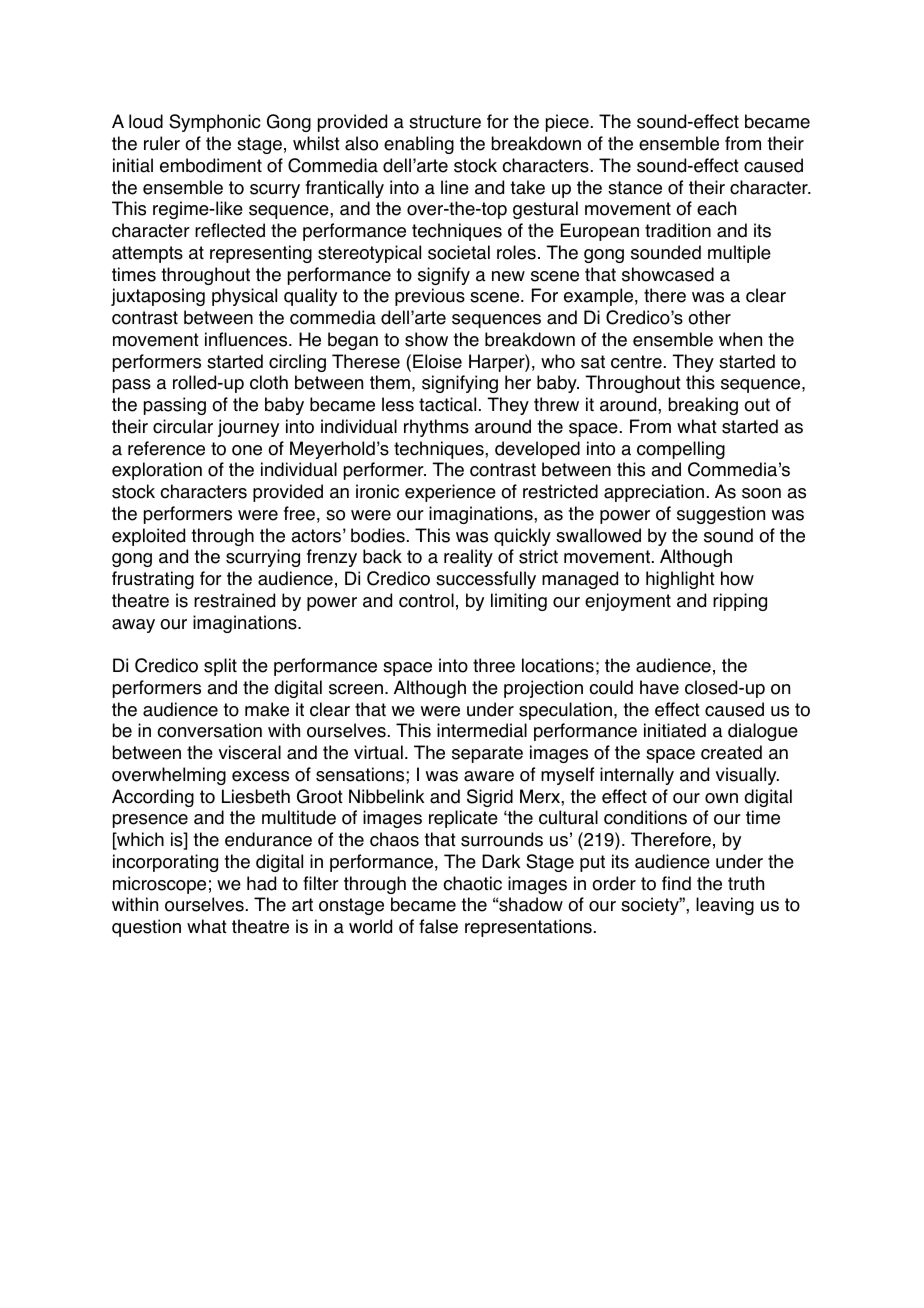 This image has height=1308, width=924. I want to click on experience, so click(450, 493).
